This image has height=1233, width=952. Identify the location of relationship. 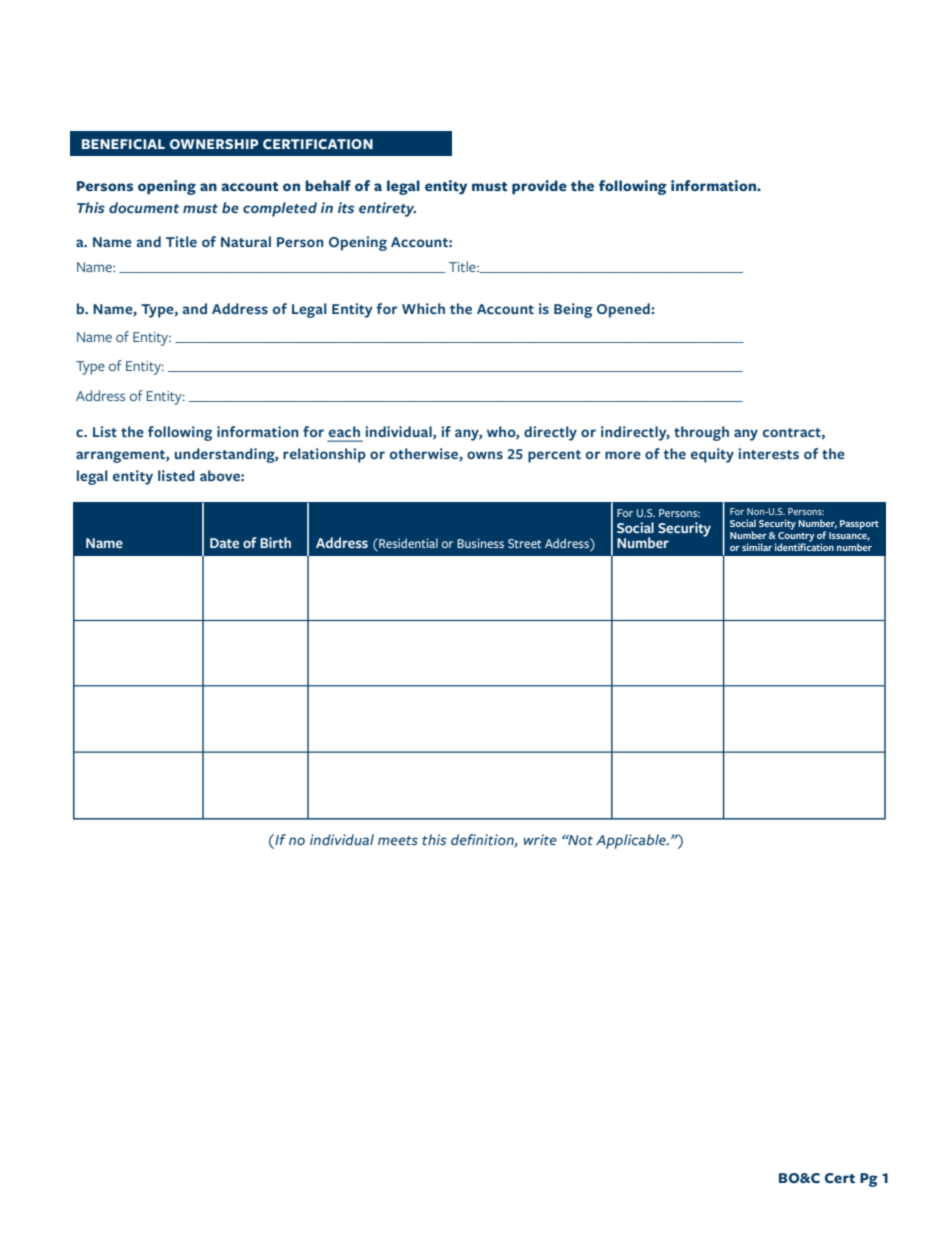
(324, 455).
